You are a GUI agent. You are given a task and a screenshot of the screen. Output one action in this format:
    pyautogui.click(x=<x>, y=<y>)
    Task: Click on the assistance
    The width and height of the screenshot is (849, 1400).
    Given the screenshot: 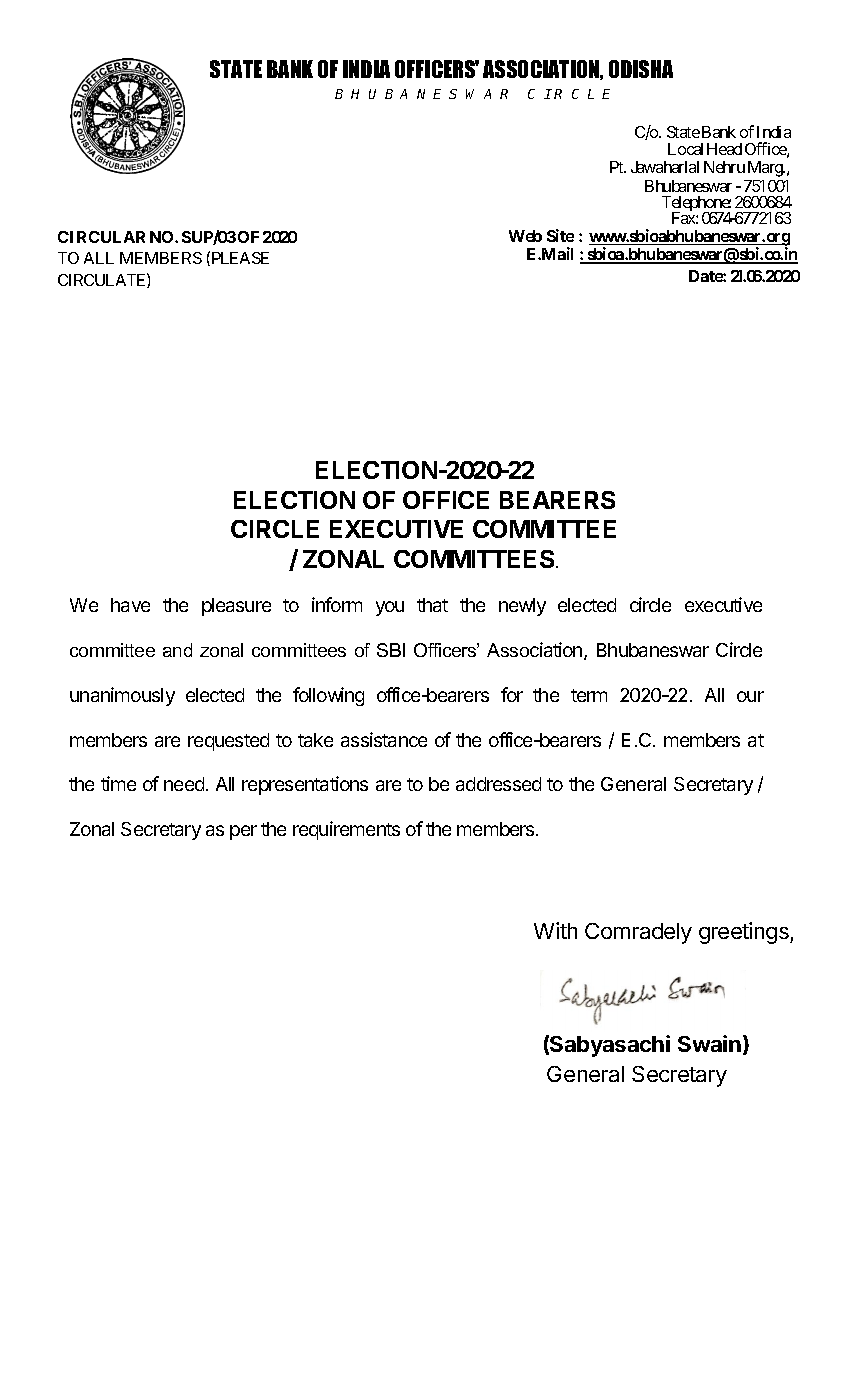 What is the action you would take?
    pyautogui.click(x=384, y=739)
